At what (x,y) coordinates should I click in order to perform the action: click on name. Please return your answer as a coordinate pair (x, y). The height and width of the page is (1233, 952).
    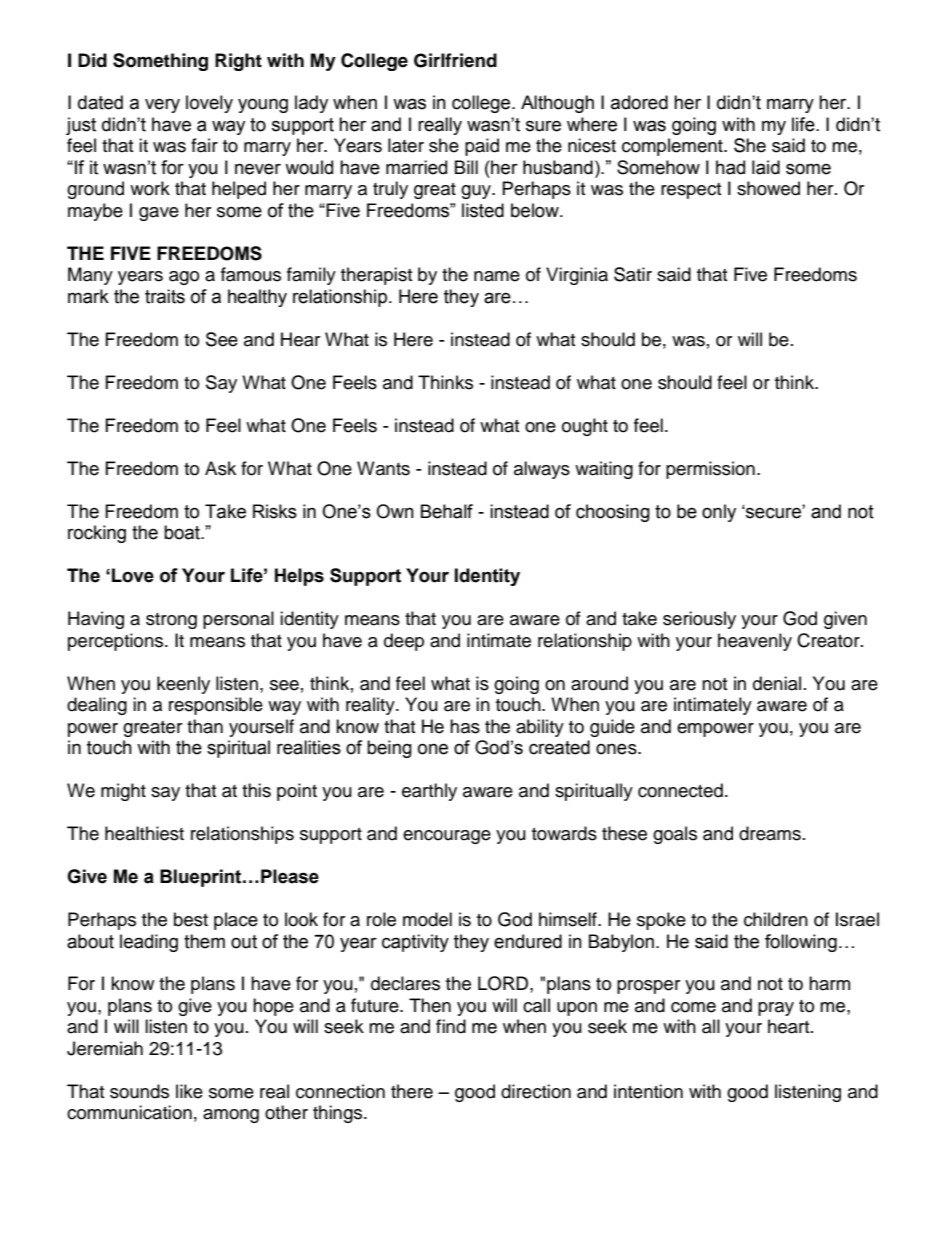
    Looking at the image, I should click on (497, 276).
